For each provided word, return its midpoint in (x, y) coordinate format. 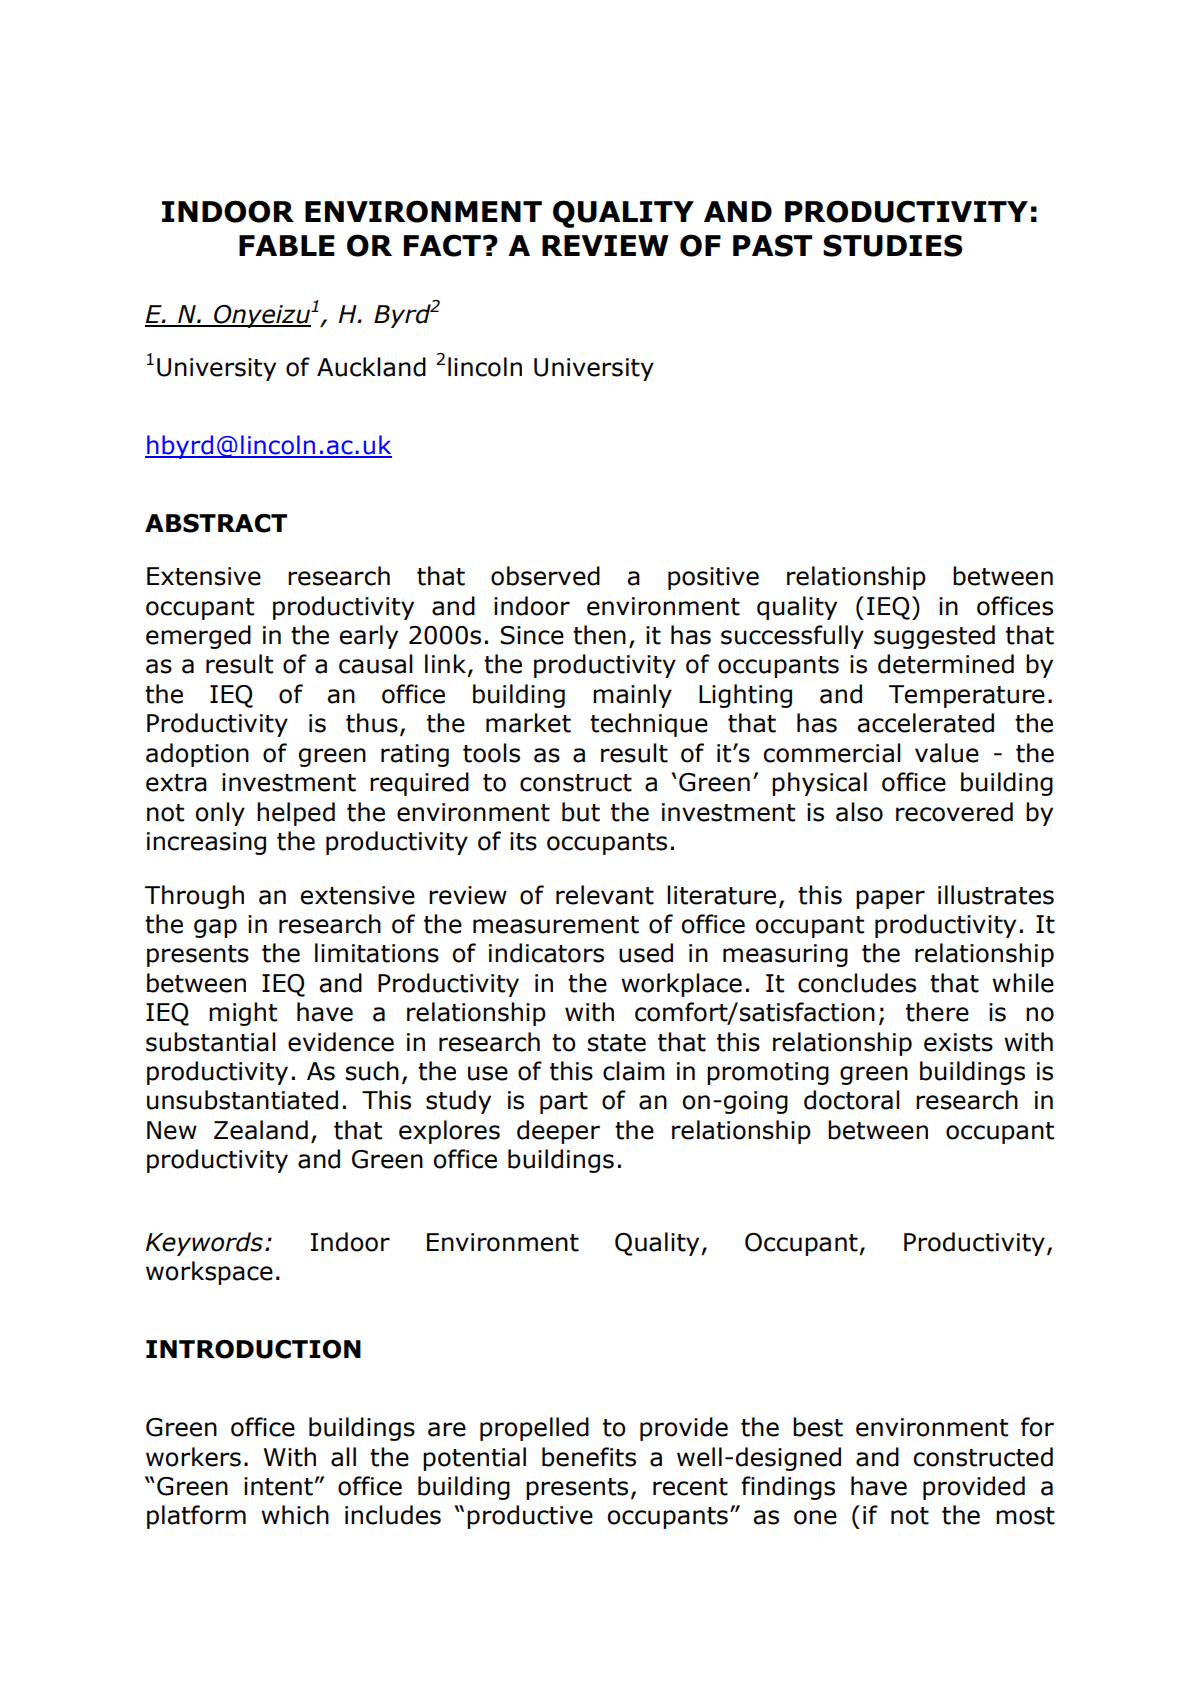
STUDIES (893, 245)
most (1025, 1516)
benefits (589, 1457)
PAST (772, 245)
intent (278, 1486)
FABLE (287, 245)
